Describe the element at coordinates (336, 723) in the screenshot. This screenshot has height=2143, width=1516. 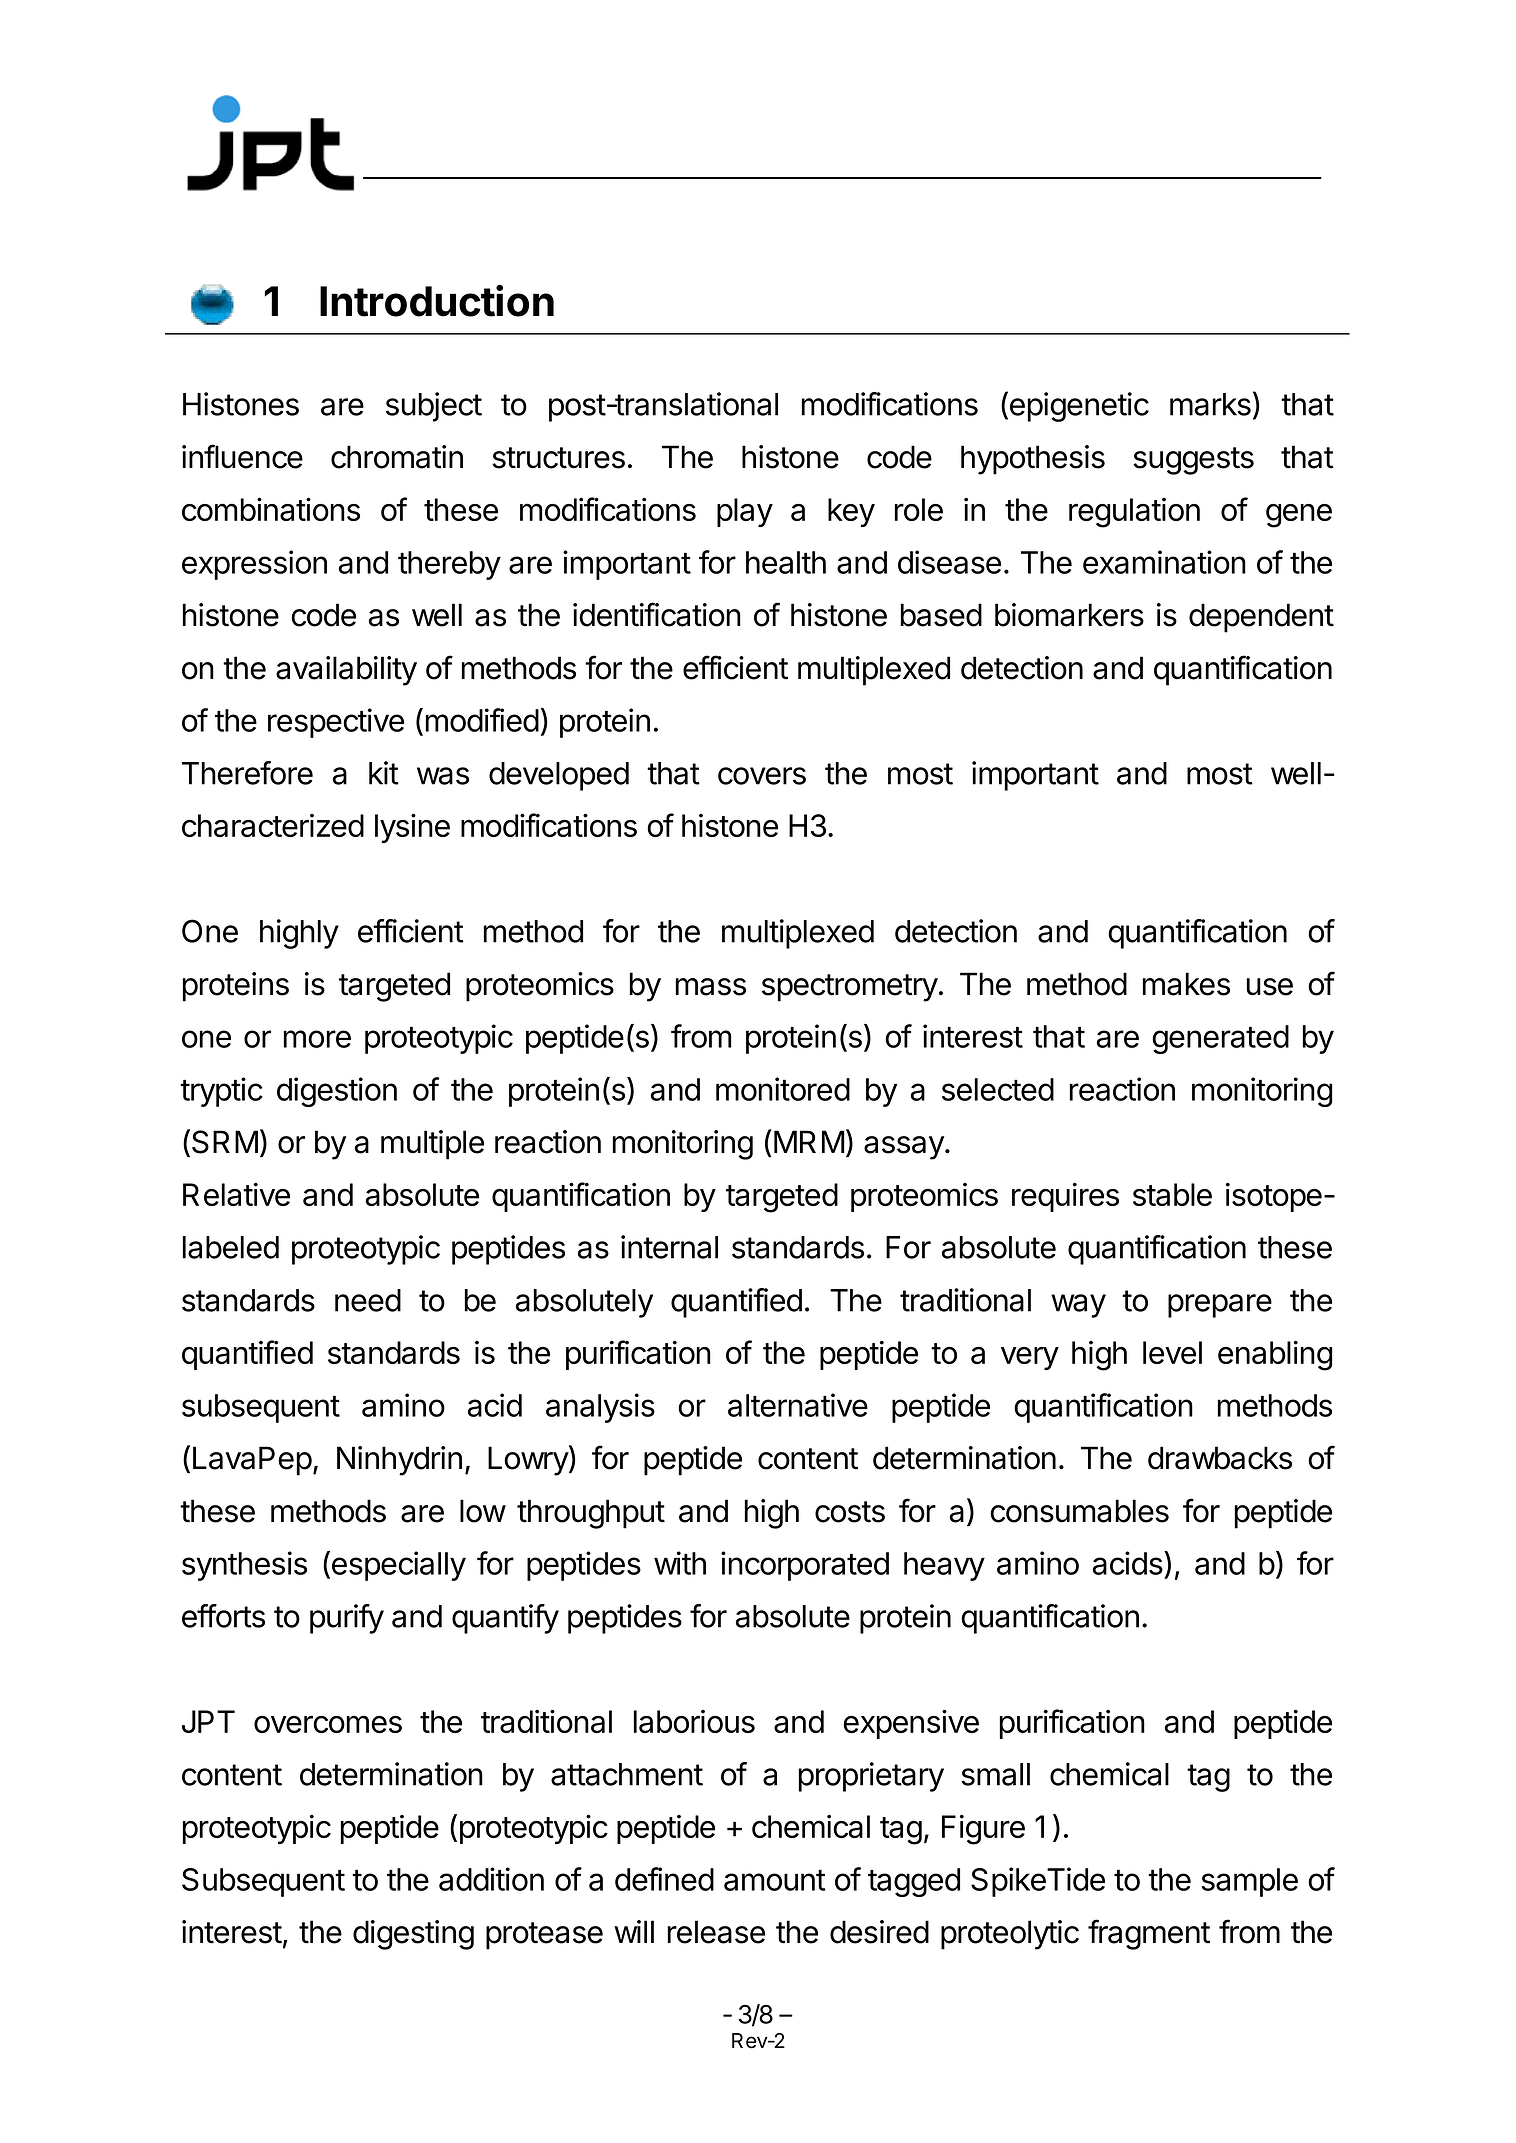
I see `respective` at that location.
